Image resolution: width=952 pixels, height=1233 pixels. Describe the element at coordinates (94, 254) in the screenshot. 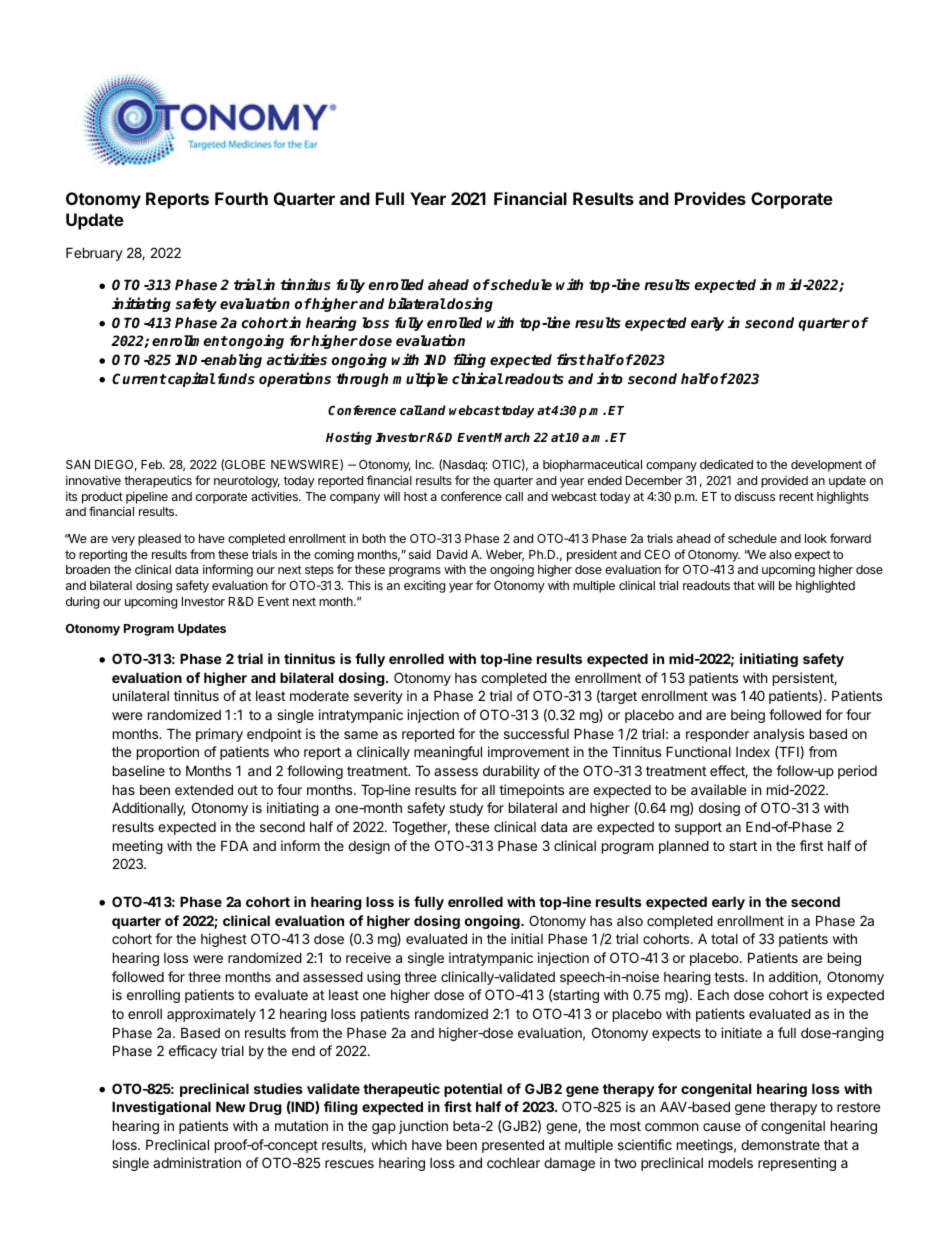

I see `February` at that location.
